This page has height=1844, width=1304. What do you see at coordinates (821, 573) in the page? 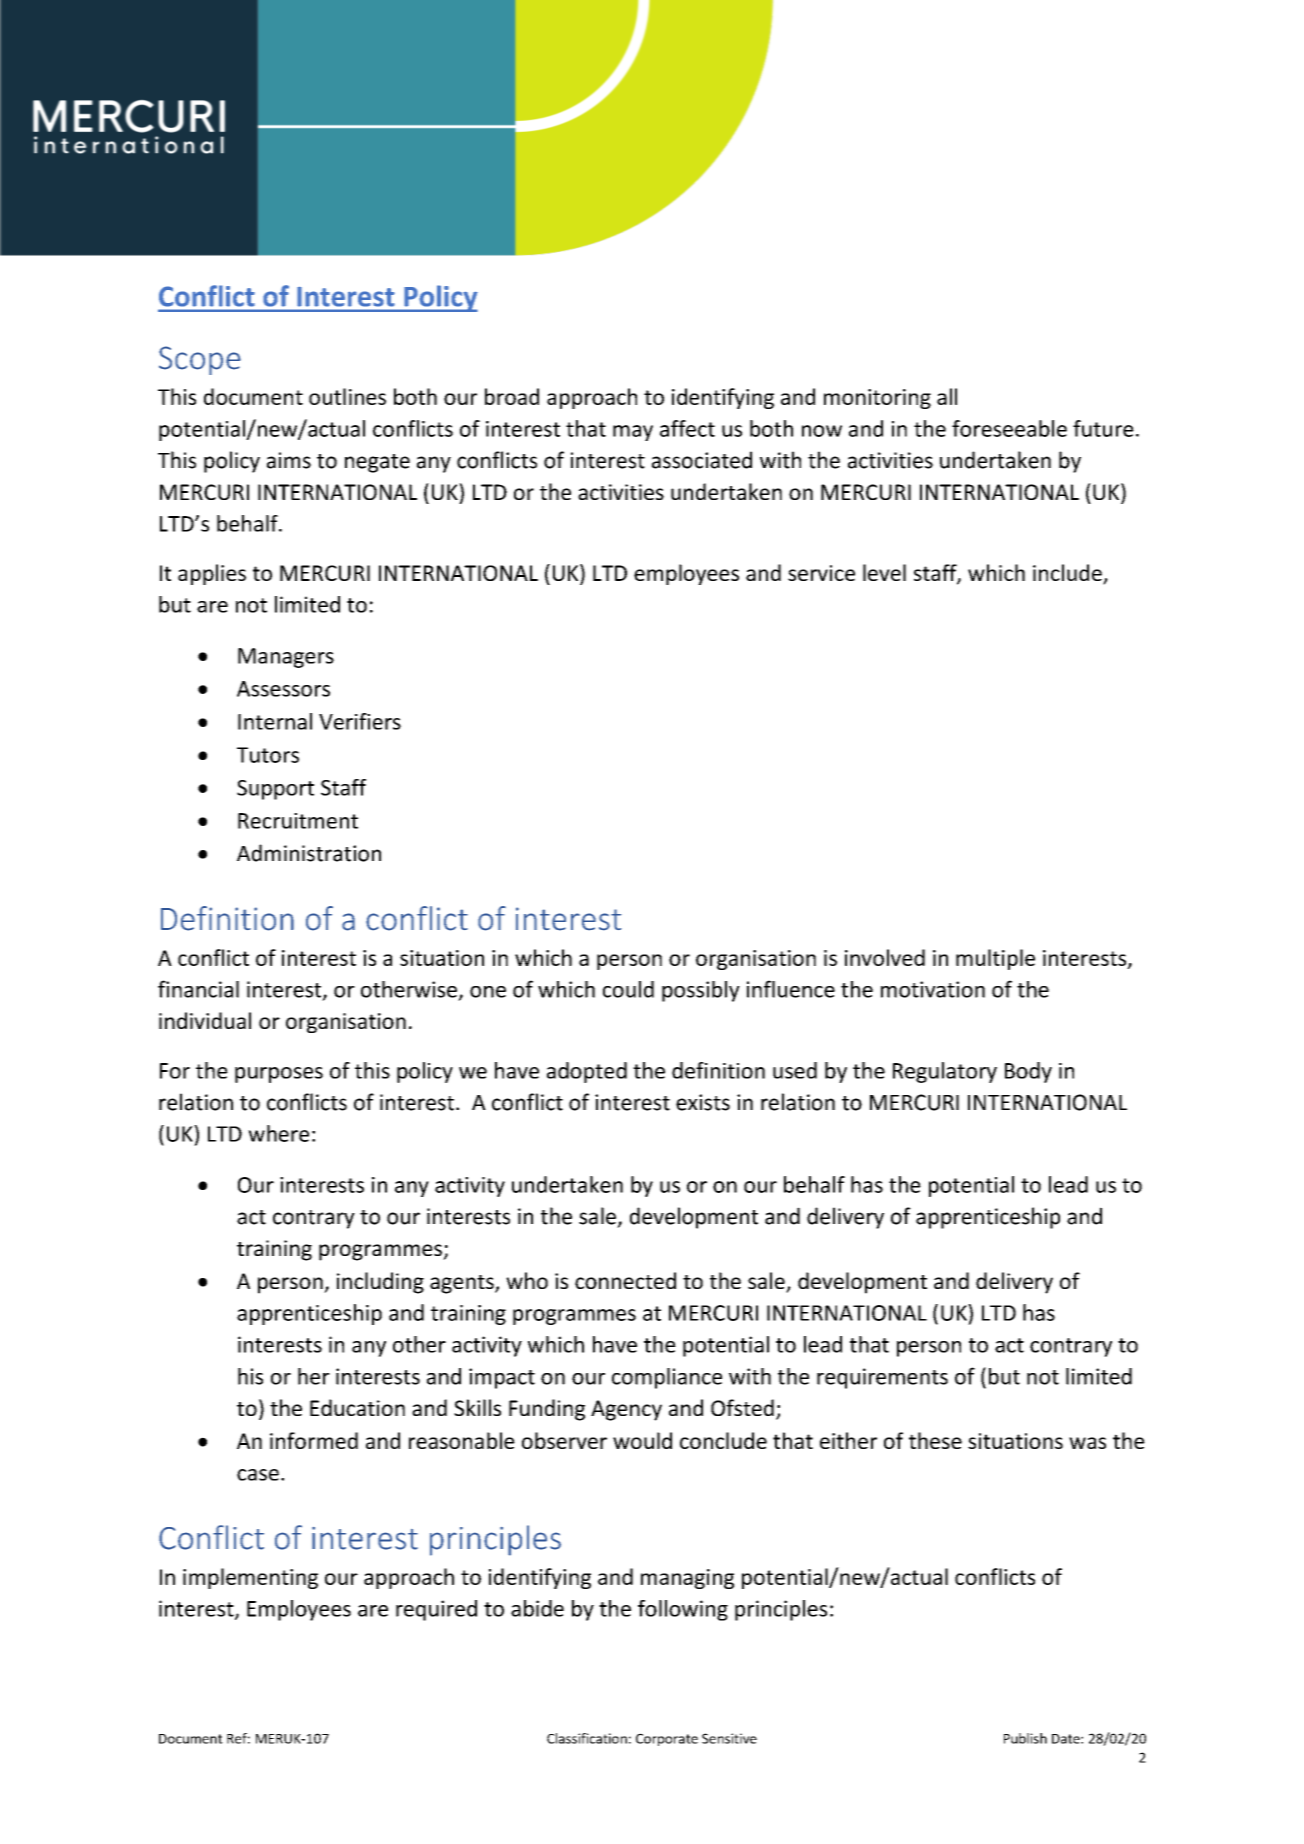
I see `service` at bounding box center [821, 573].
